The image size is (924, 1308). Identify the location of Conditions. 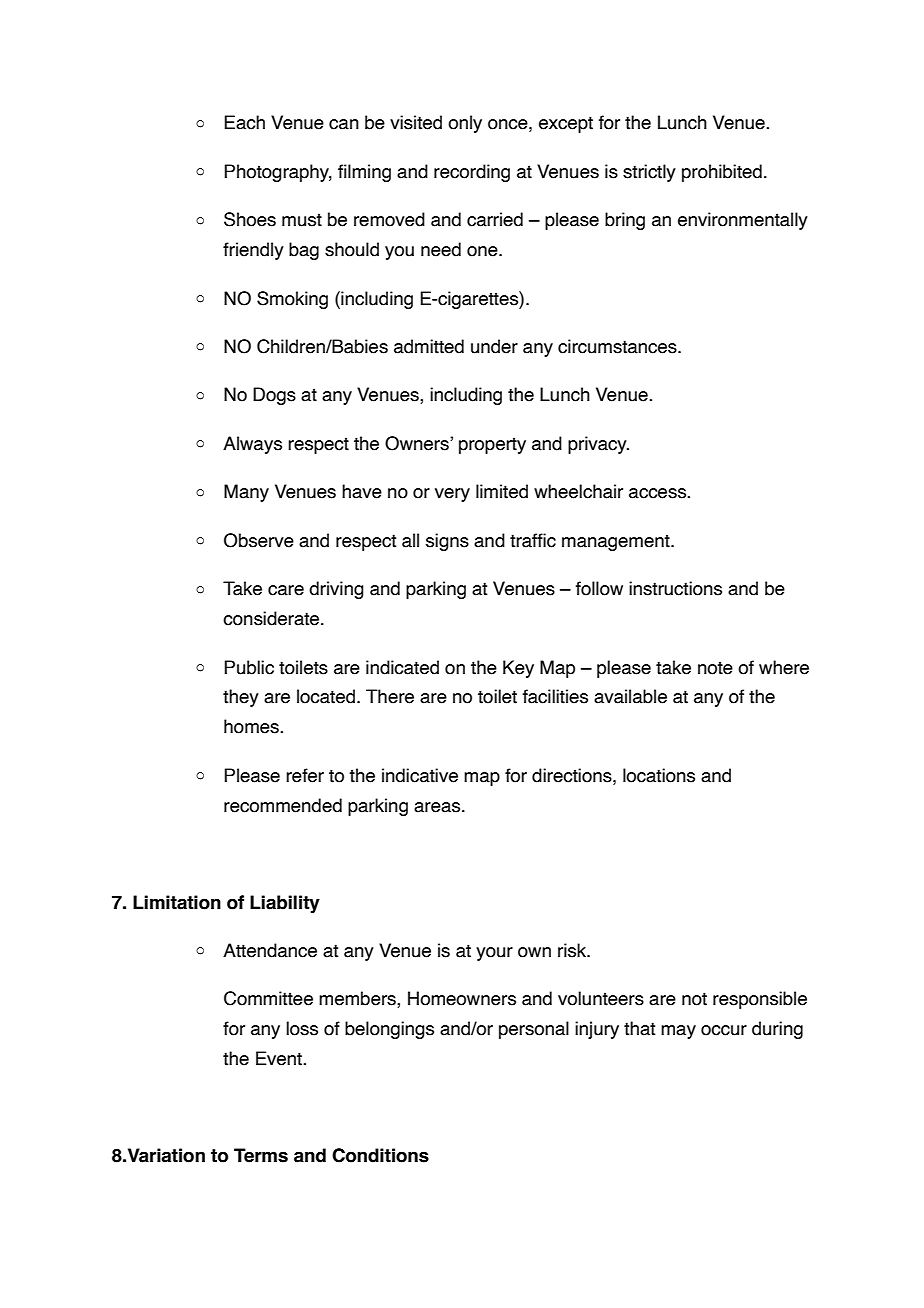
(380, 1155).
